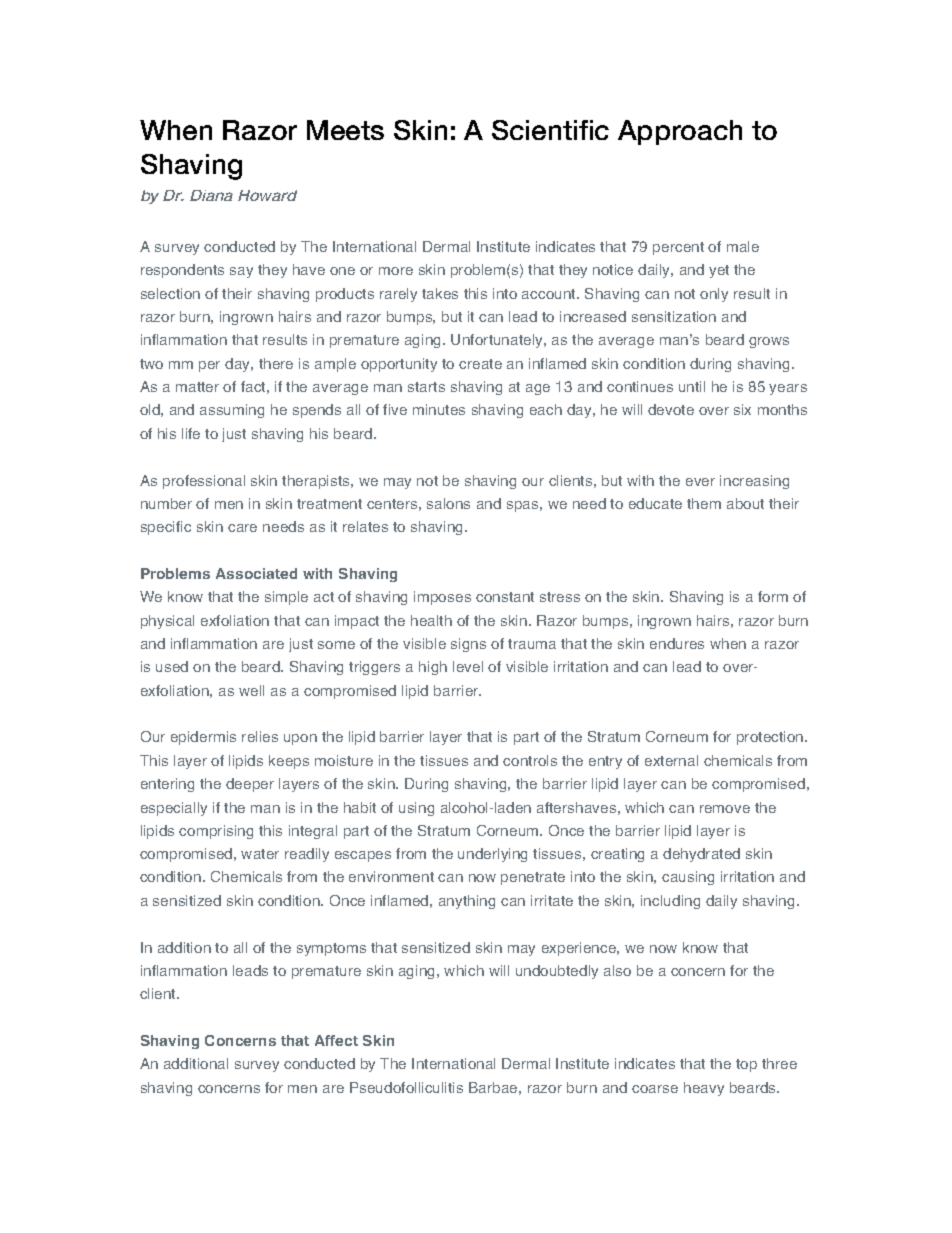 The height and width of the image is (1233, 952). What do you see at coordinates (242, 528) in the image?
I see `care` at bounding box center [242, 528].
